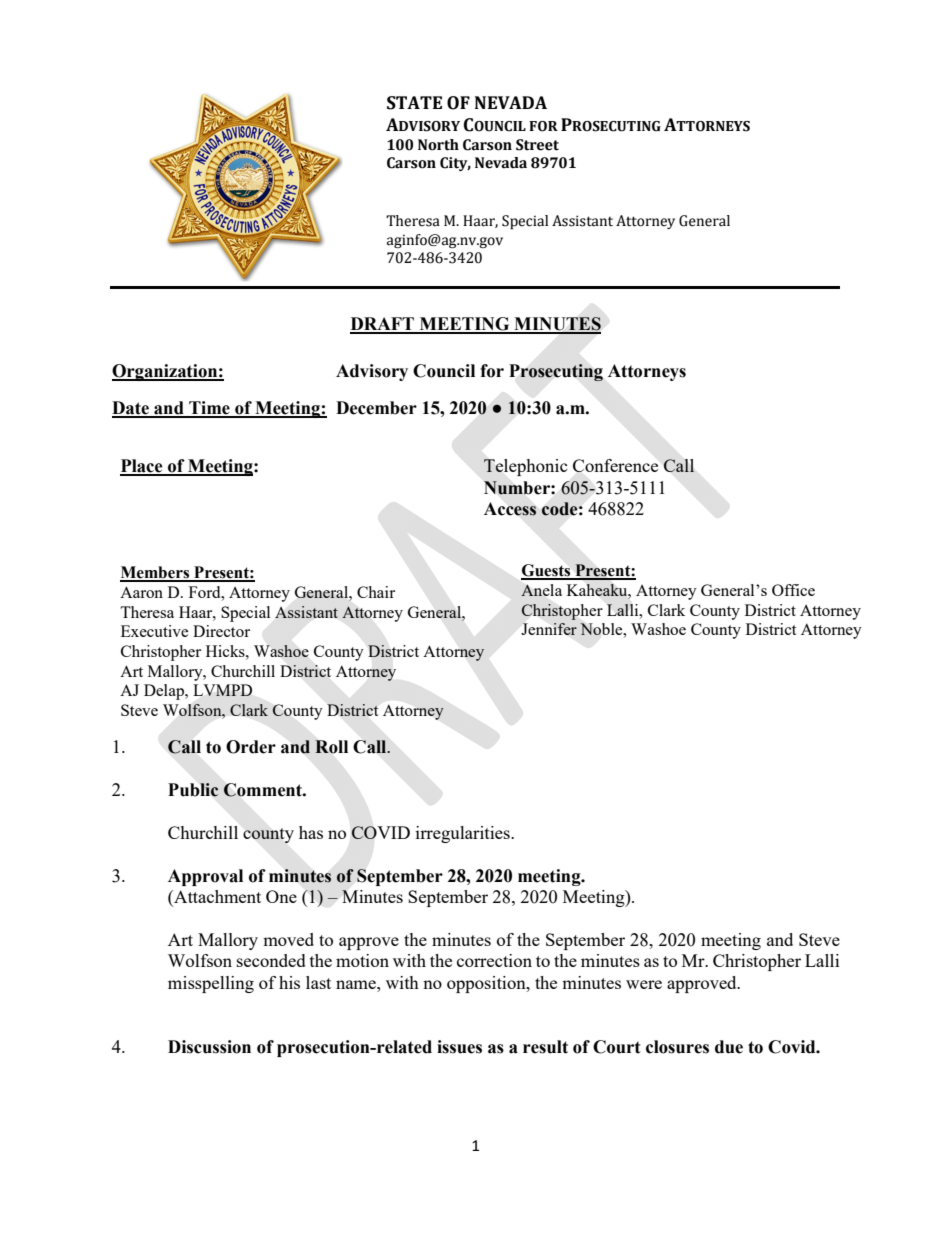 This page has height=1233, width=952. What do you see at coordinates (537, 145) in the page?
I see `Street` at bounding box center [537, 145].
